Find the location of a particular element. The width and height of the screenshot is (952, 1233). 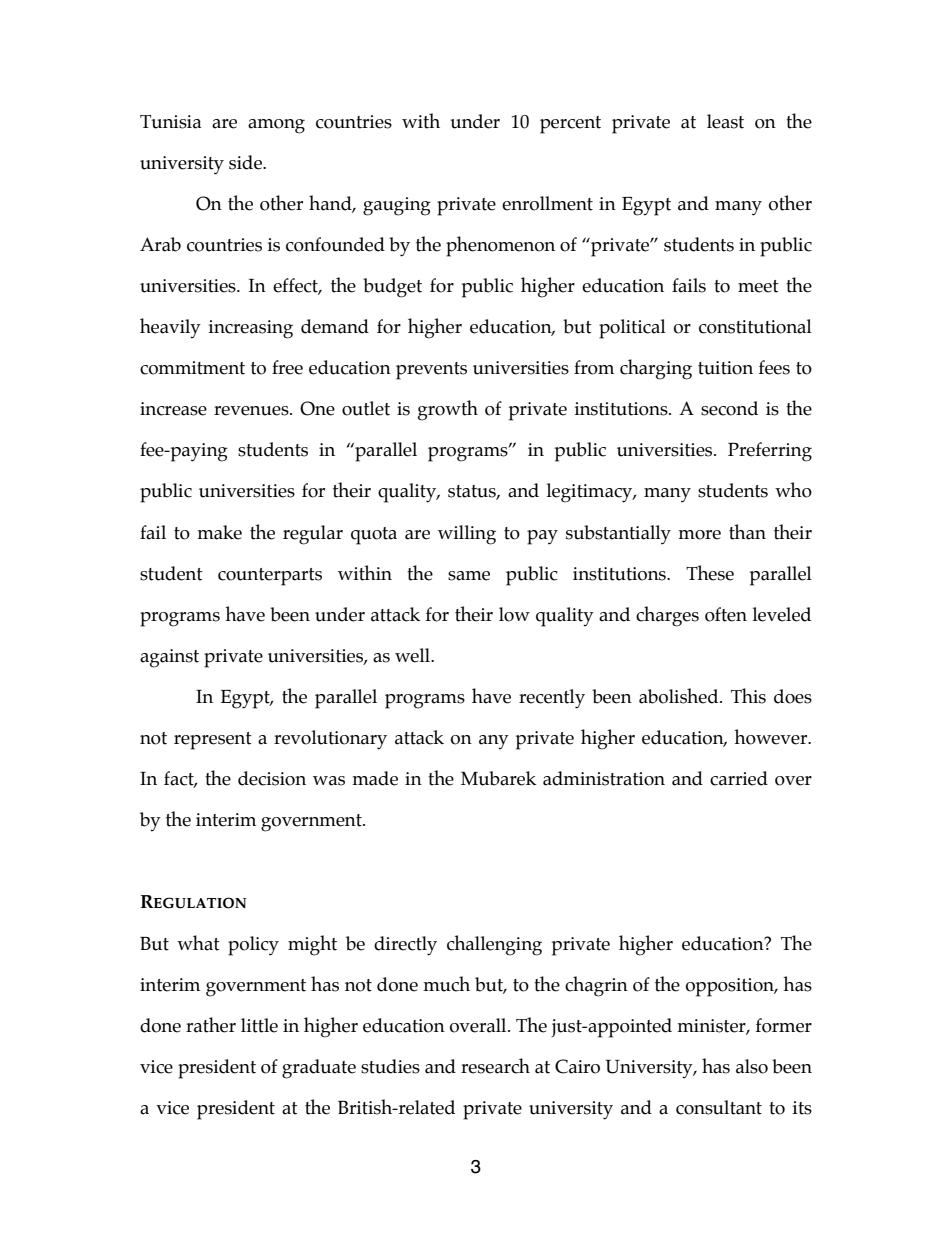

decision is located at coordinates (272, 778).
